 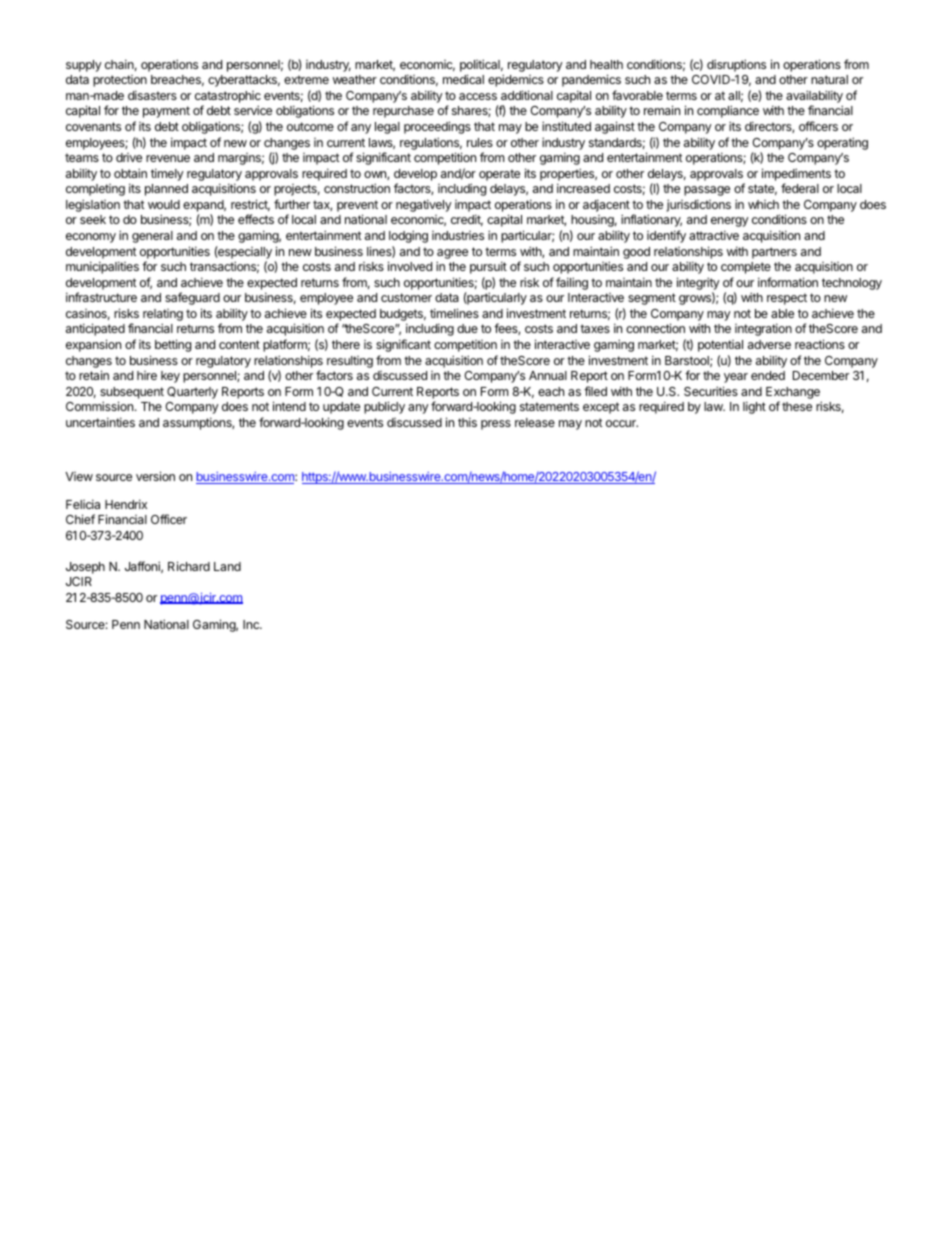 What do you see at coordinates (736, 65) in the screenshot?
I see `disruptions` at bounding box center [736, 65].
